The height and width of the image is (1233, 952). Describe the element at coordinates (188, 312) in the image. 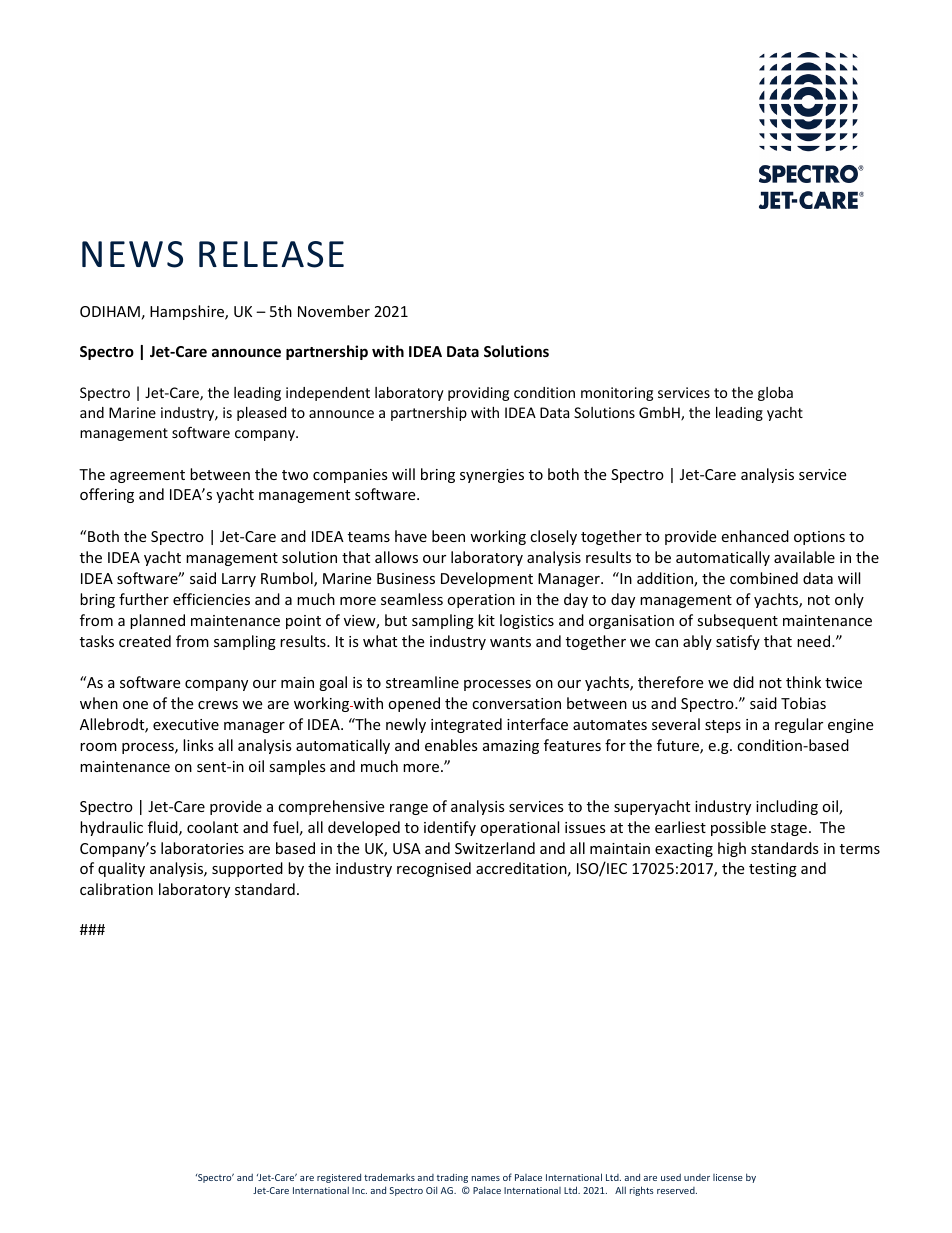

I see `Hampshire` at that location.
